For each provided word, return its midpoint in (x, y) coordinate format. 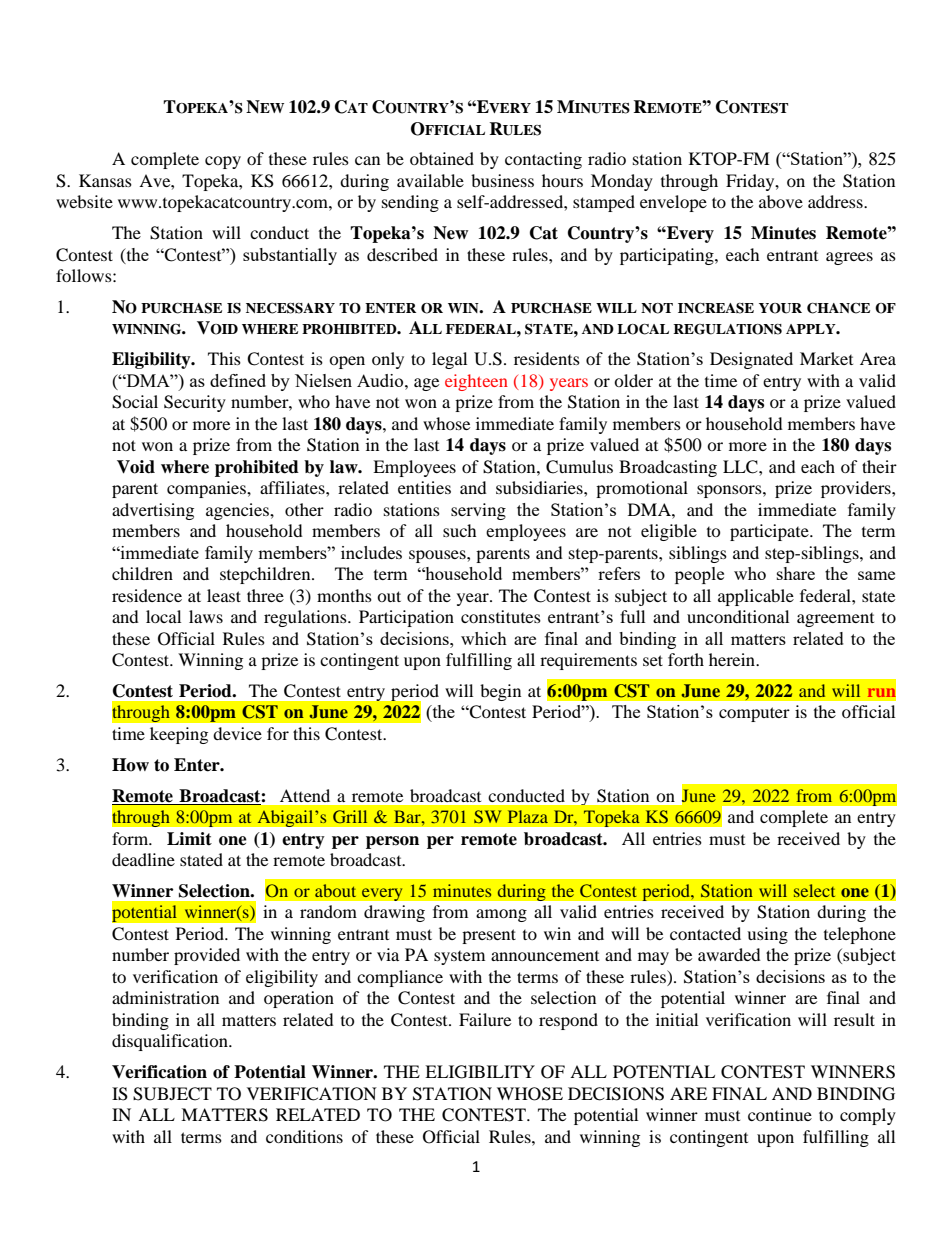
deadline (143, 859)
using (767, 935)
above (781, 201)
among (501, 915)
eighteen (476, 382)
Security (195, 403)
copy (223, 162)
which (484, 638)
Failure (485, 1019)
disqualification (171, 1042)
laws (206, 616)
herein (733, 659)
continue (780, 1114)
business (502, 180)
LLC (741, 467)
